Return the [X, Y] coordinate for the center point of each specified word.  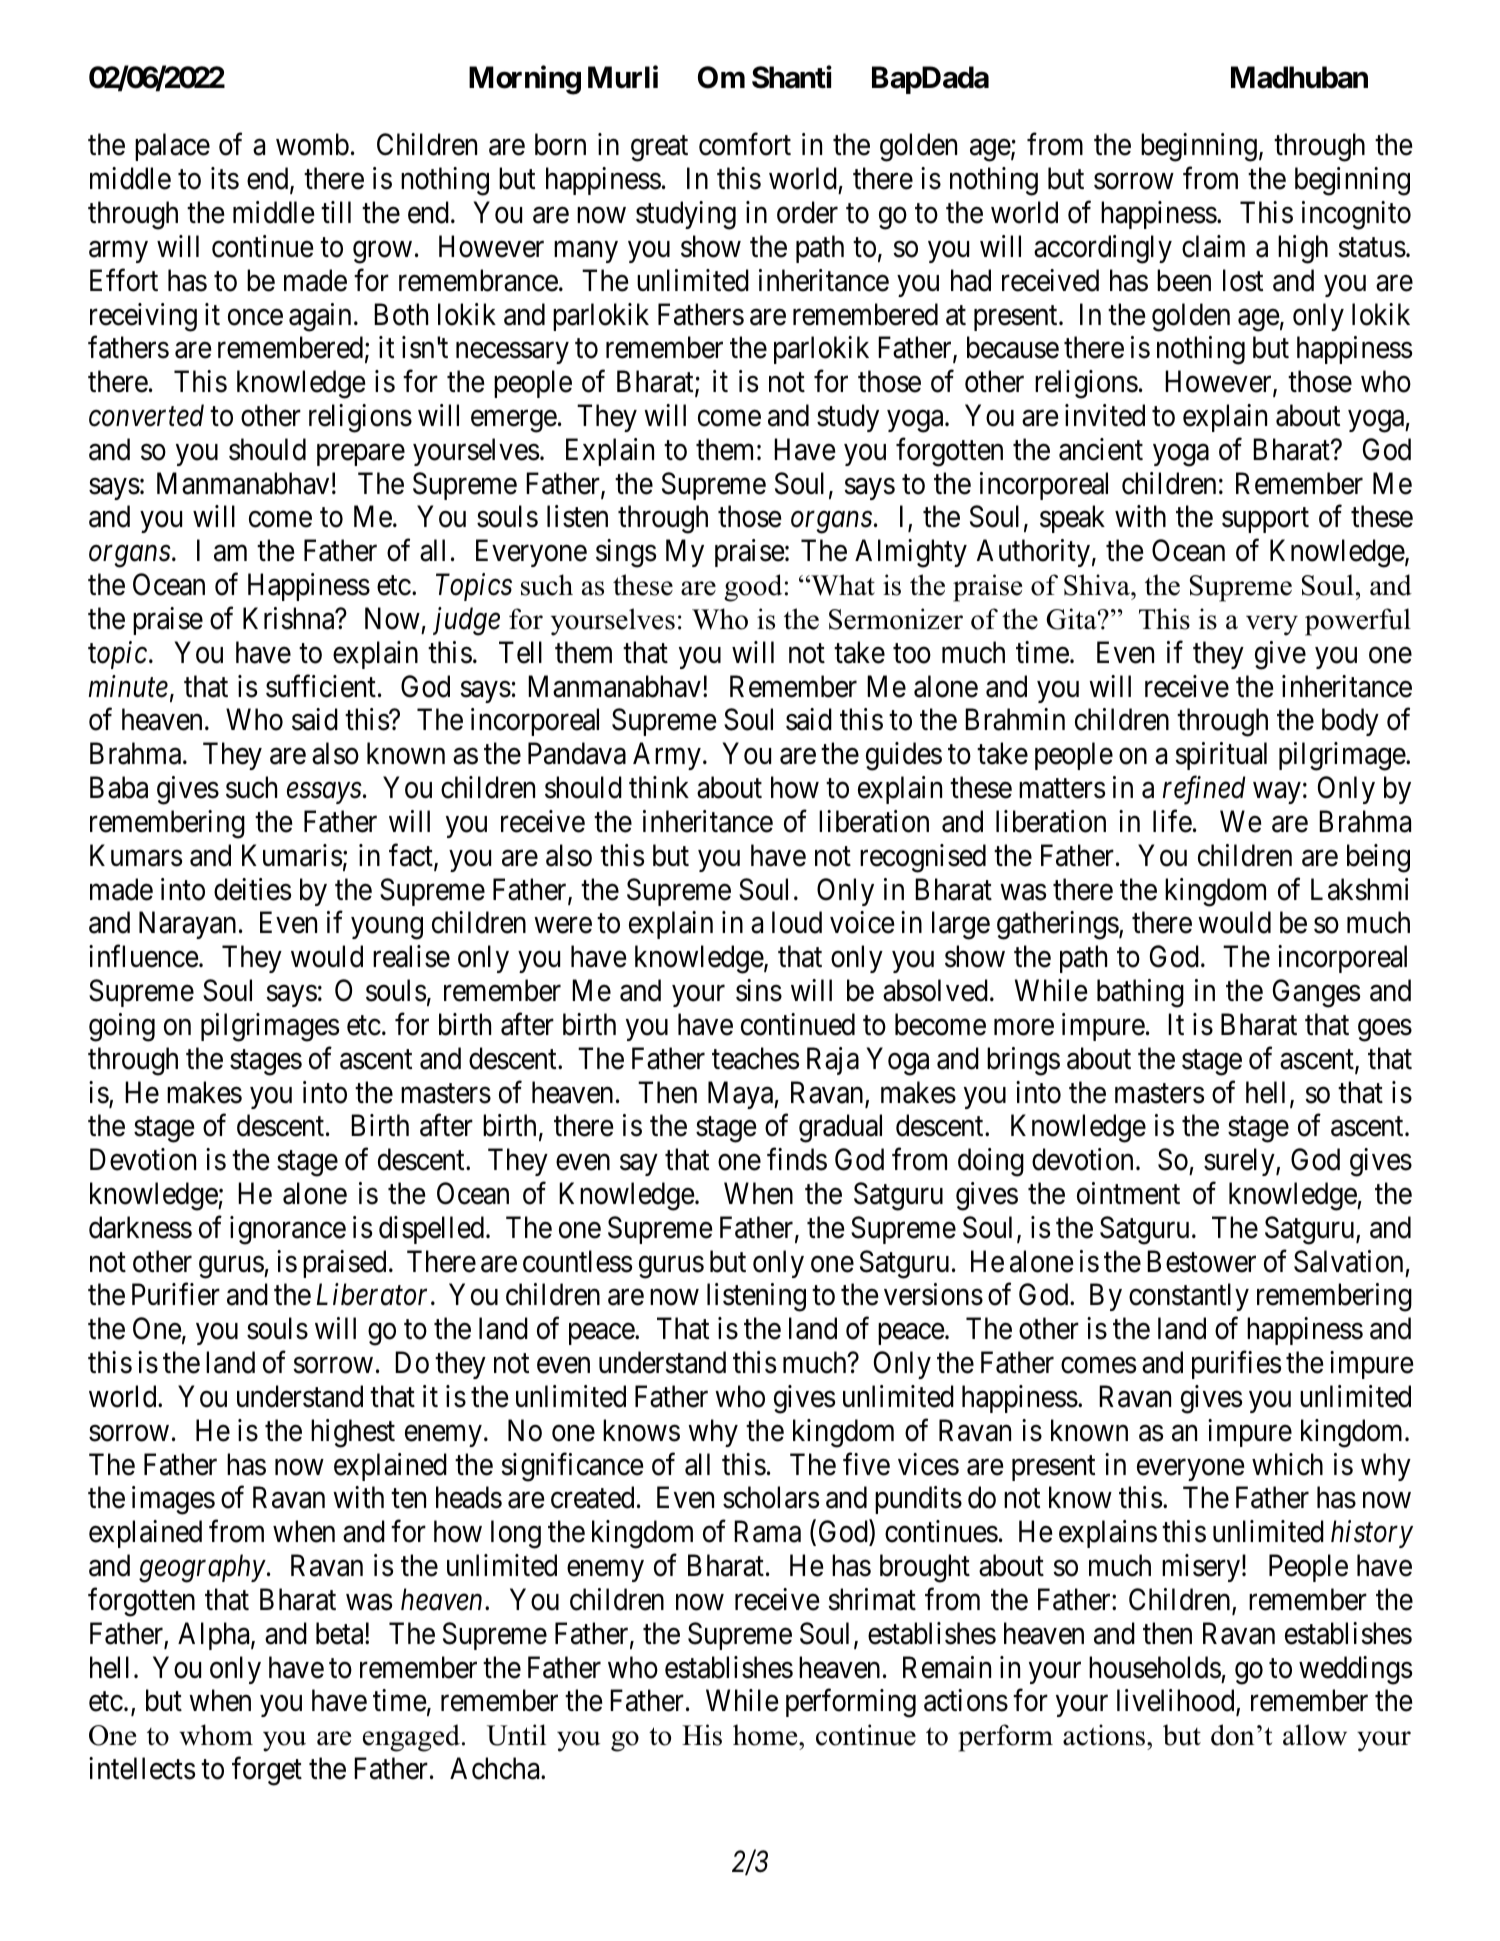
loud [797, 922]
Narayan [187, 925]
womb [312, 144]
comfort [745, 144]
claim [1213, 246]
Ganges [1316, 993]
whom [216, 1735]
